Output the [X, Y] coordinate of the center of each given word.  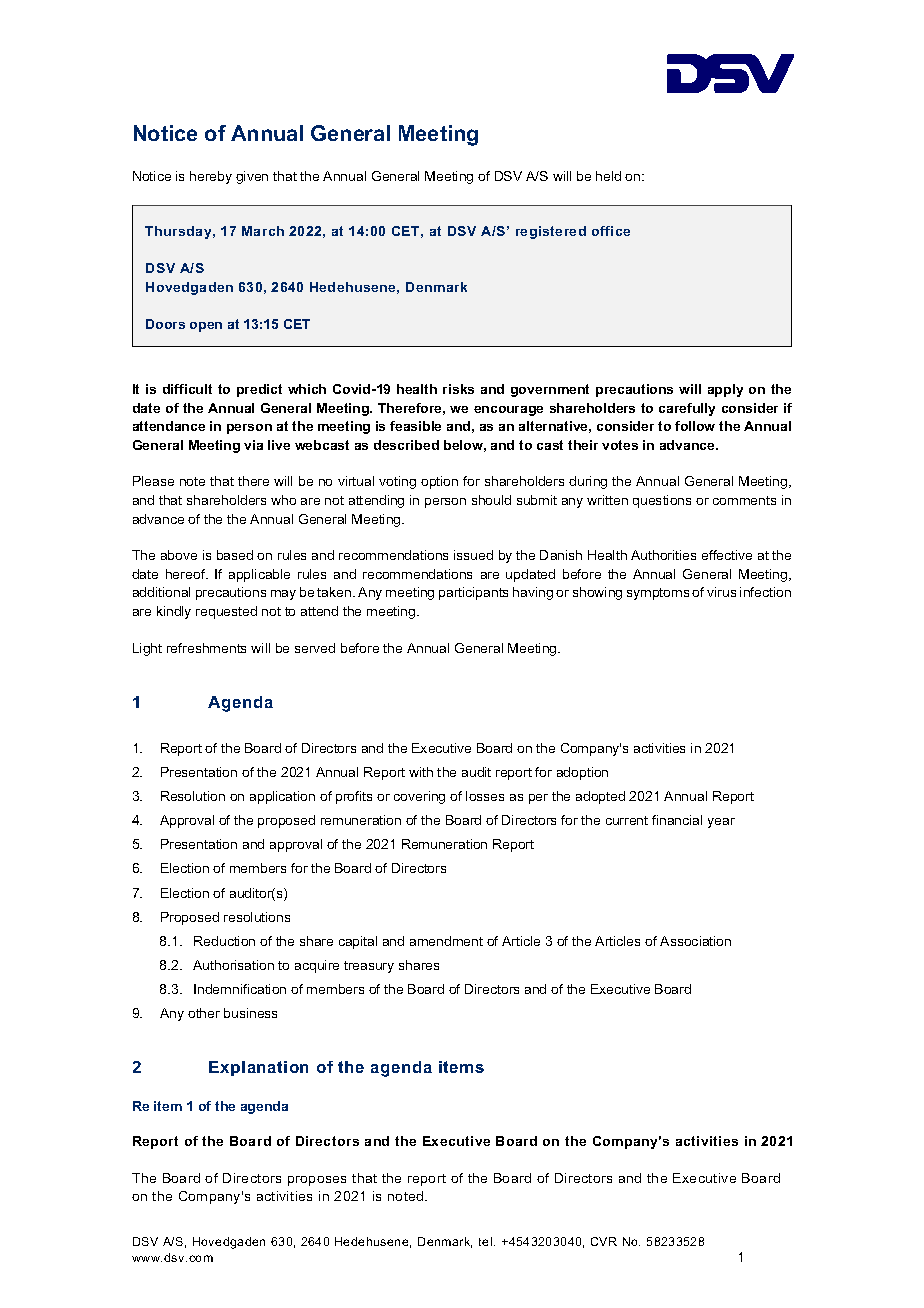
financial [677, 820]
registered [551, 232]
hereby [211, 177]
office [611, 231]
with [421, 772]
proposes [317, 1181]
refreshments [206, 648]
